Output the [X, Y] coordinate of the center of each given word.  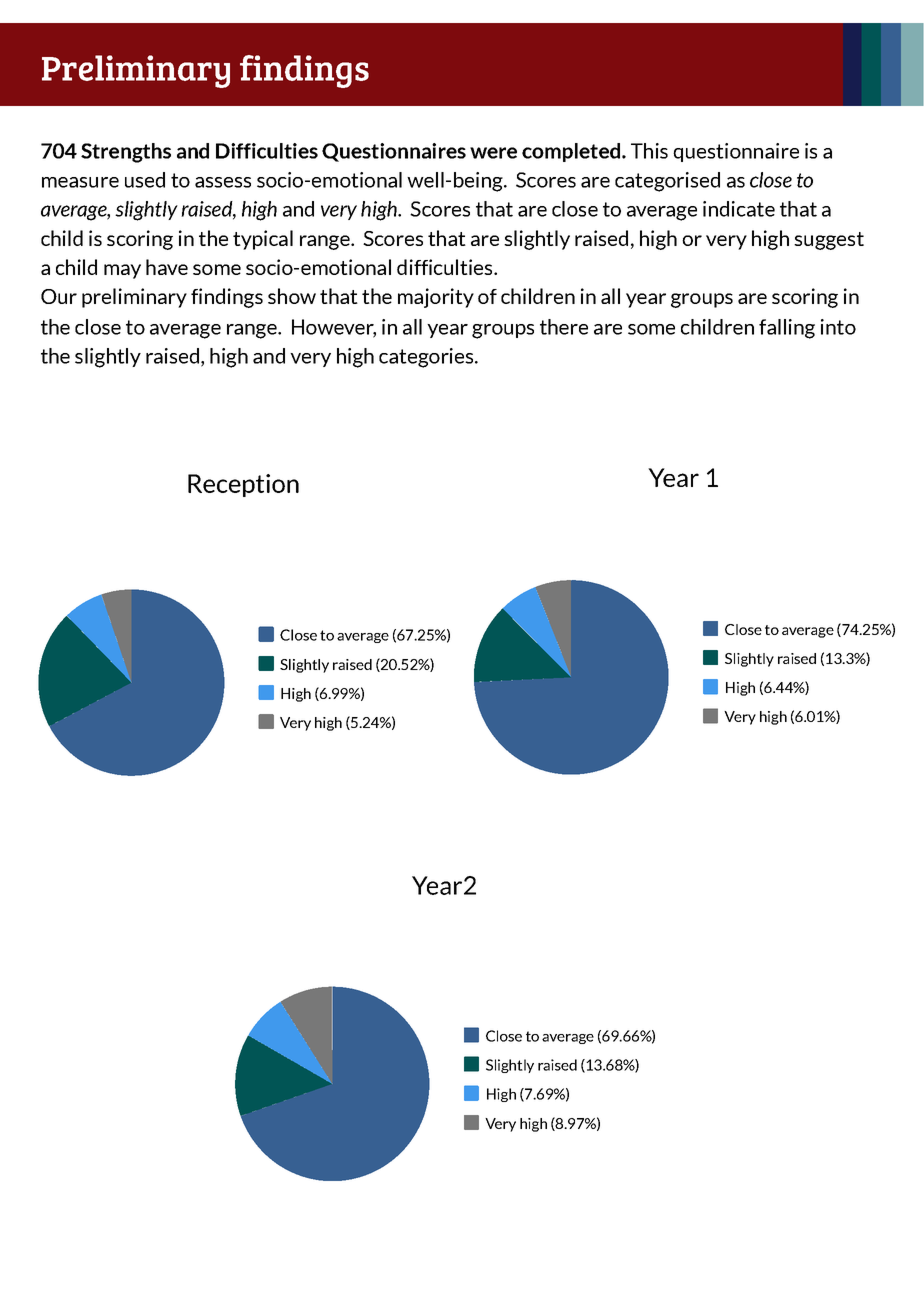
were [493, 153]
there [564, 327]
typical [263, 240]
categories [427, 358]
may [122, 271]
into [838, 327]
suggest [829, 241]
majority [436, 298]
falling [787, 329]
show [292, 296]
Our [59, 296]
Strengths [126, 153]
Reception [243, 485]
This [649, 151]
